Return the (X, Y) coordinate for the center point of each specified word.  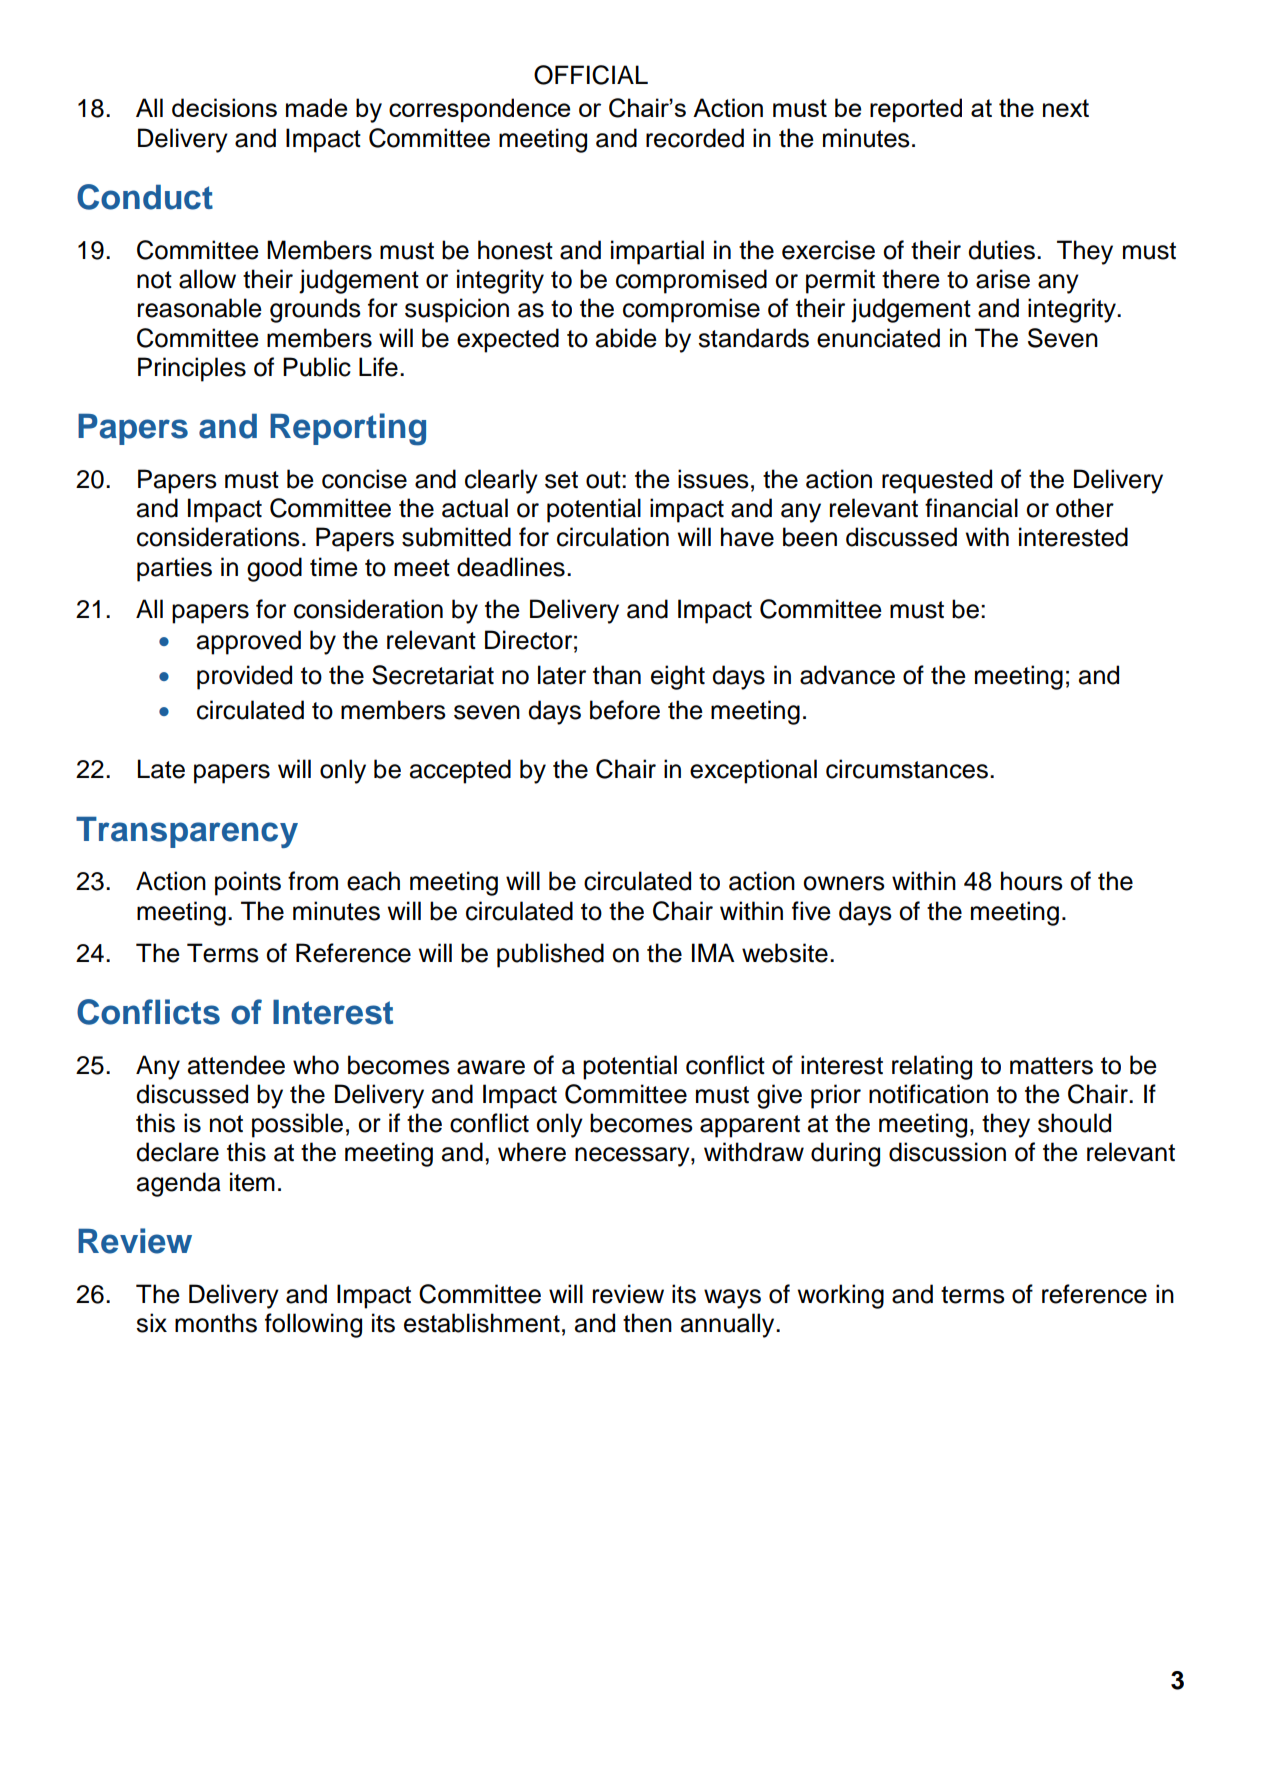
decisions (224, 107)
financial (971, 508)
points (248, 883)
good (274, 569)
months (216, 1323)
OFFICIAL (591, 75)
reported (916, 110)
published (550, 955)
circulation (613, 537)
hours (1032, 881)
